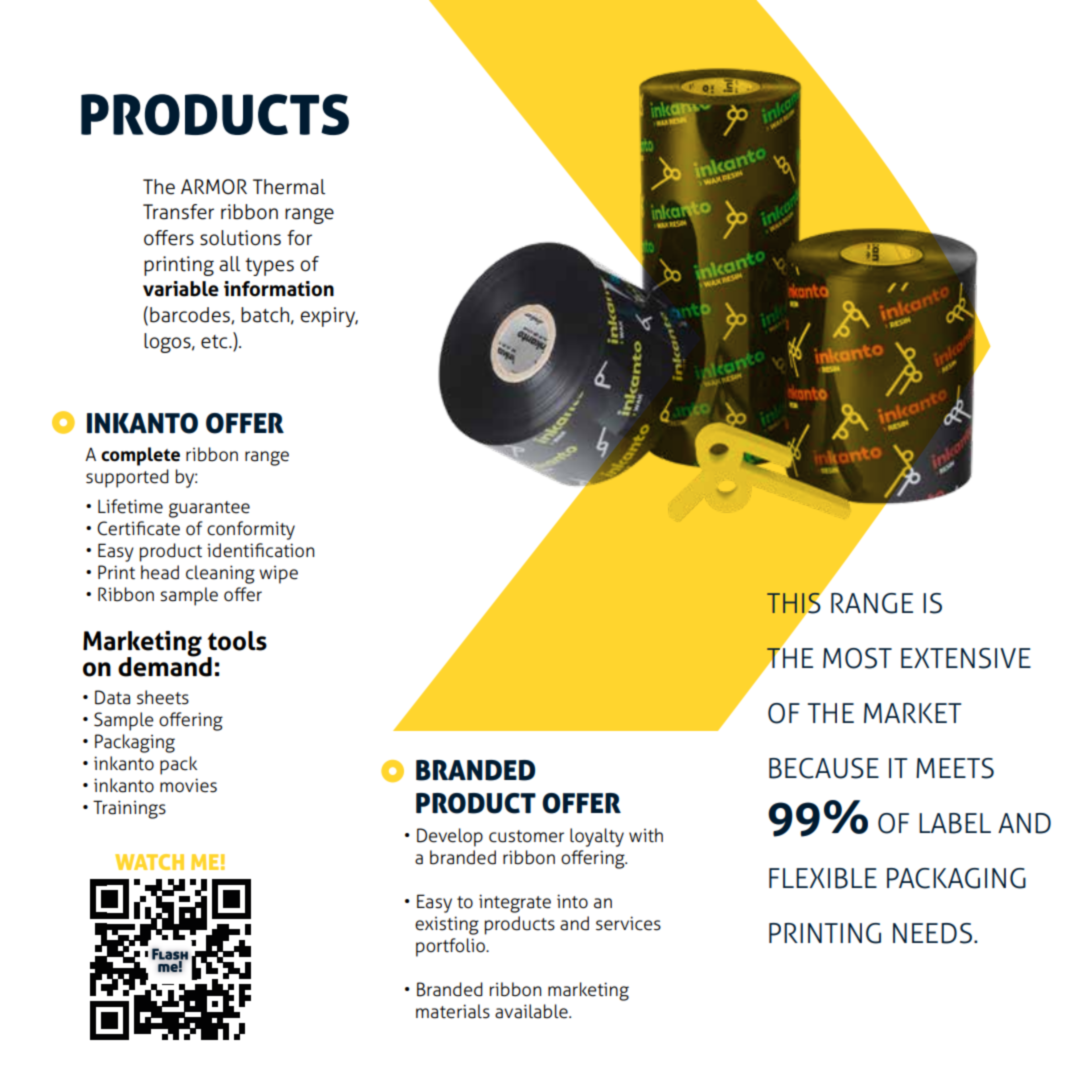 This document has width=1092, height=1092. I want to click on expiry, so click(329, 317).
